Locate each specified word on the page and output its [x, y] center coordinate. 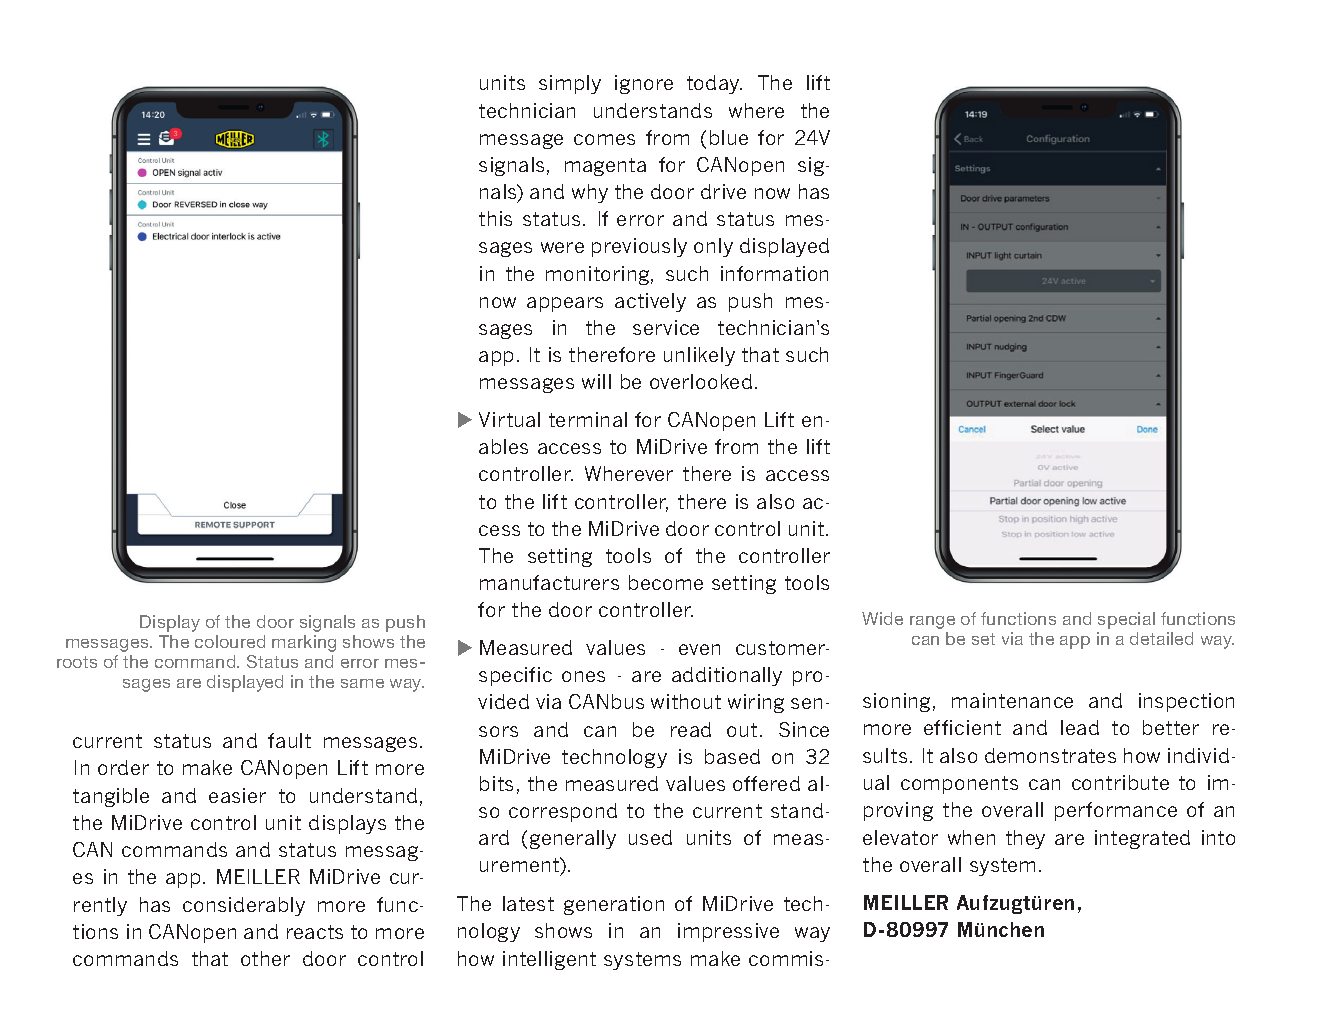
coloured [230, 641]
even [699, 649]
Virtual [509, 419]
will [596, 381]
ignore [644, 84]
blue [729, 137]
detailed [1161, 638]
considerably [244, 906]
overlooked [701, 381]
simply [570, 84]
